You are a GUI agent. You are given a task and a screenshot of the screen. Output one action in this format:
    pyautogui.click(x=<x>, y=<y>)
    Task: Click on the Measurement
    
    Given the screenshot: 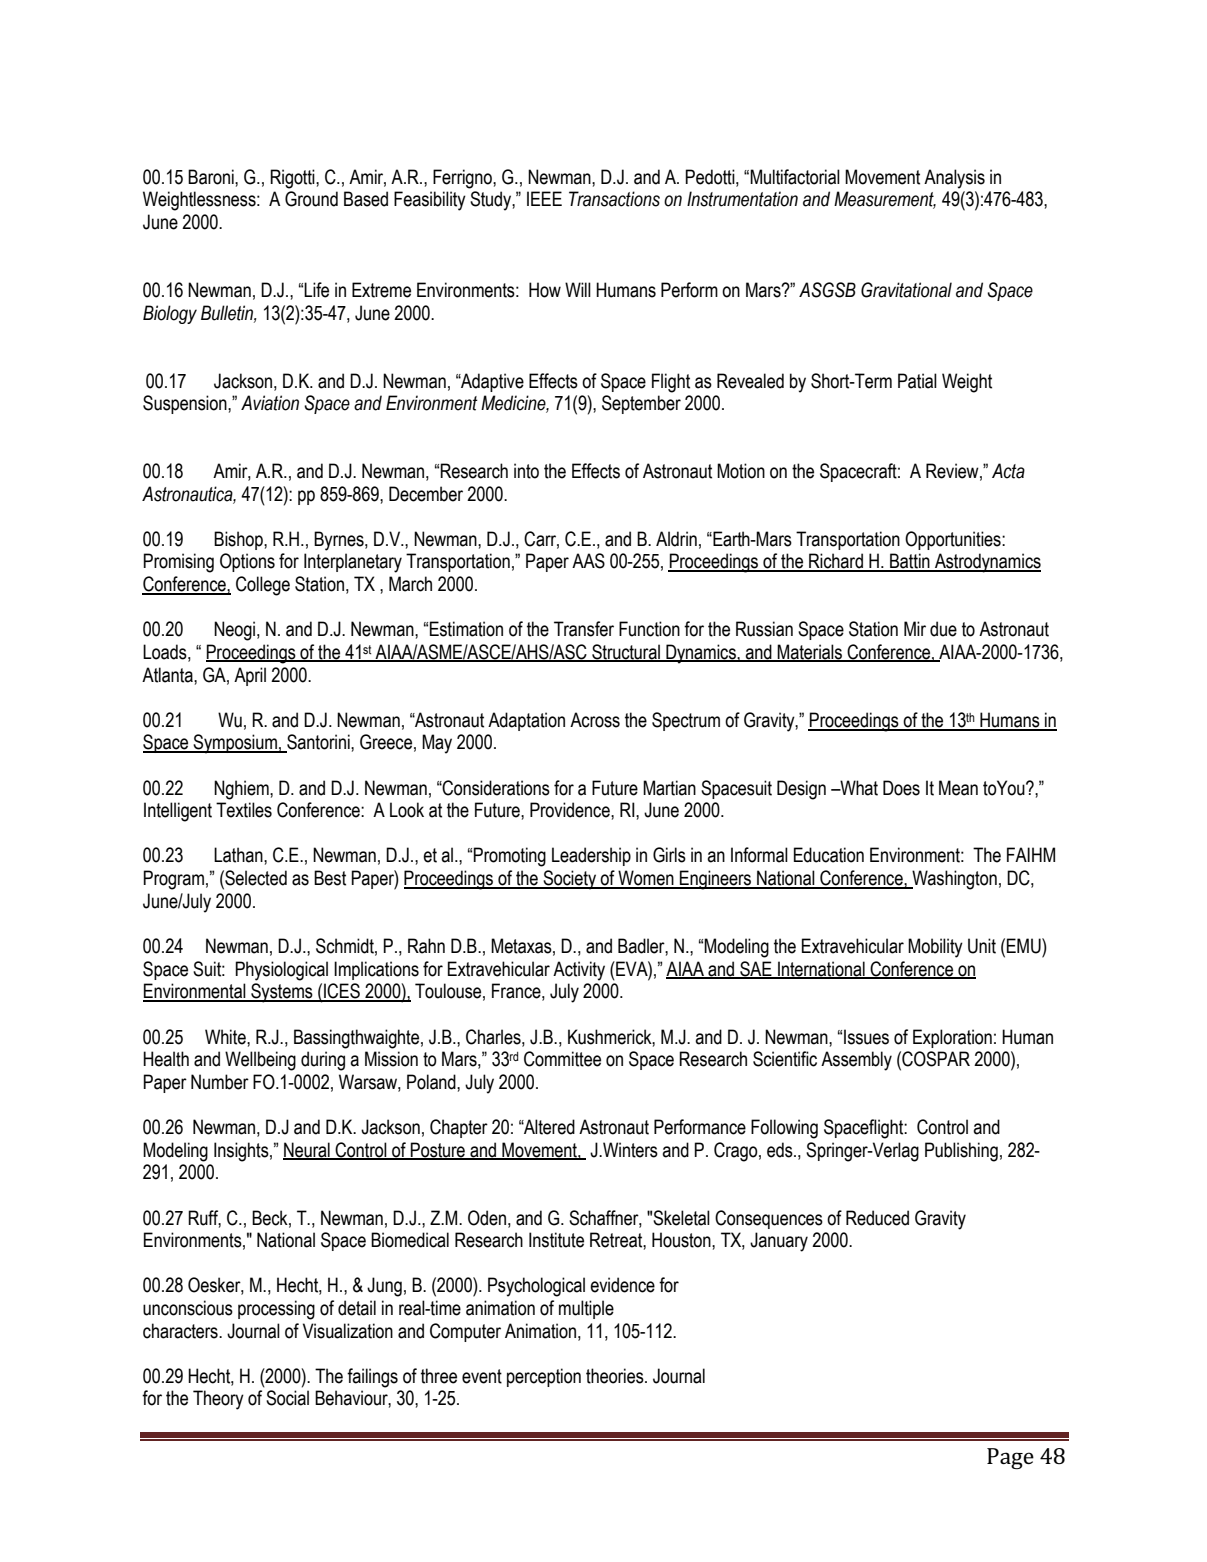 What is the action you would take?
    pyautogui.click(x=885, y=200)
